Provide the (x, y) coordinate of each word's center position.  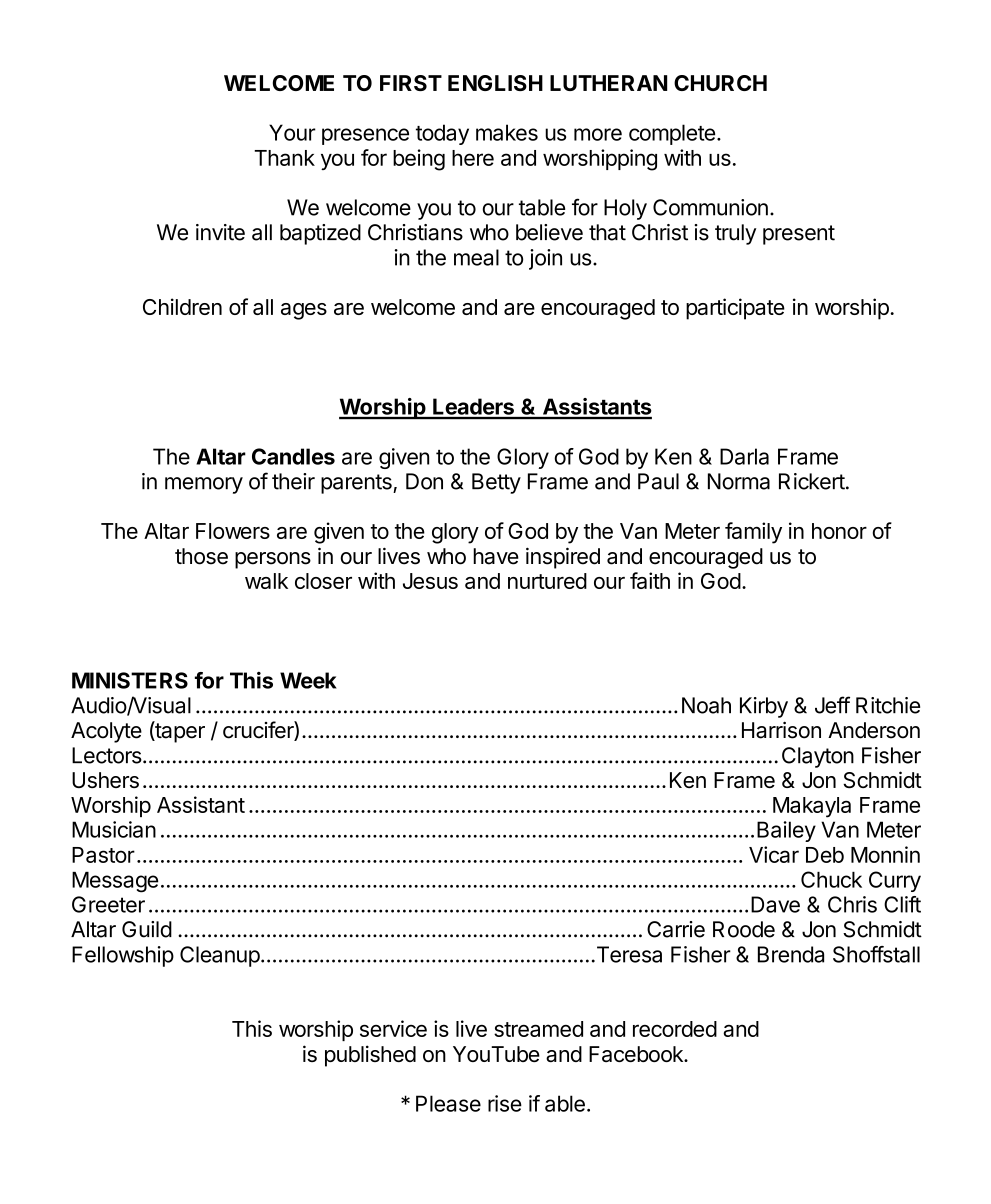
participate (735, 309)
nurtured (547, 581)
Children (182, 306)
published (370, 1056)
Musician (114, 829)
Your (292, 132)
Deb (825, 855)
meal (476, 257)
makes (507, 132)
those (201, 556)
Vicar (774, 854)
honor (839, 531)
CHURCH (720, 83)
